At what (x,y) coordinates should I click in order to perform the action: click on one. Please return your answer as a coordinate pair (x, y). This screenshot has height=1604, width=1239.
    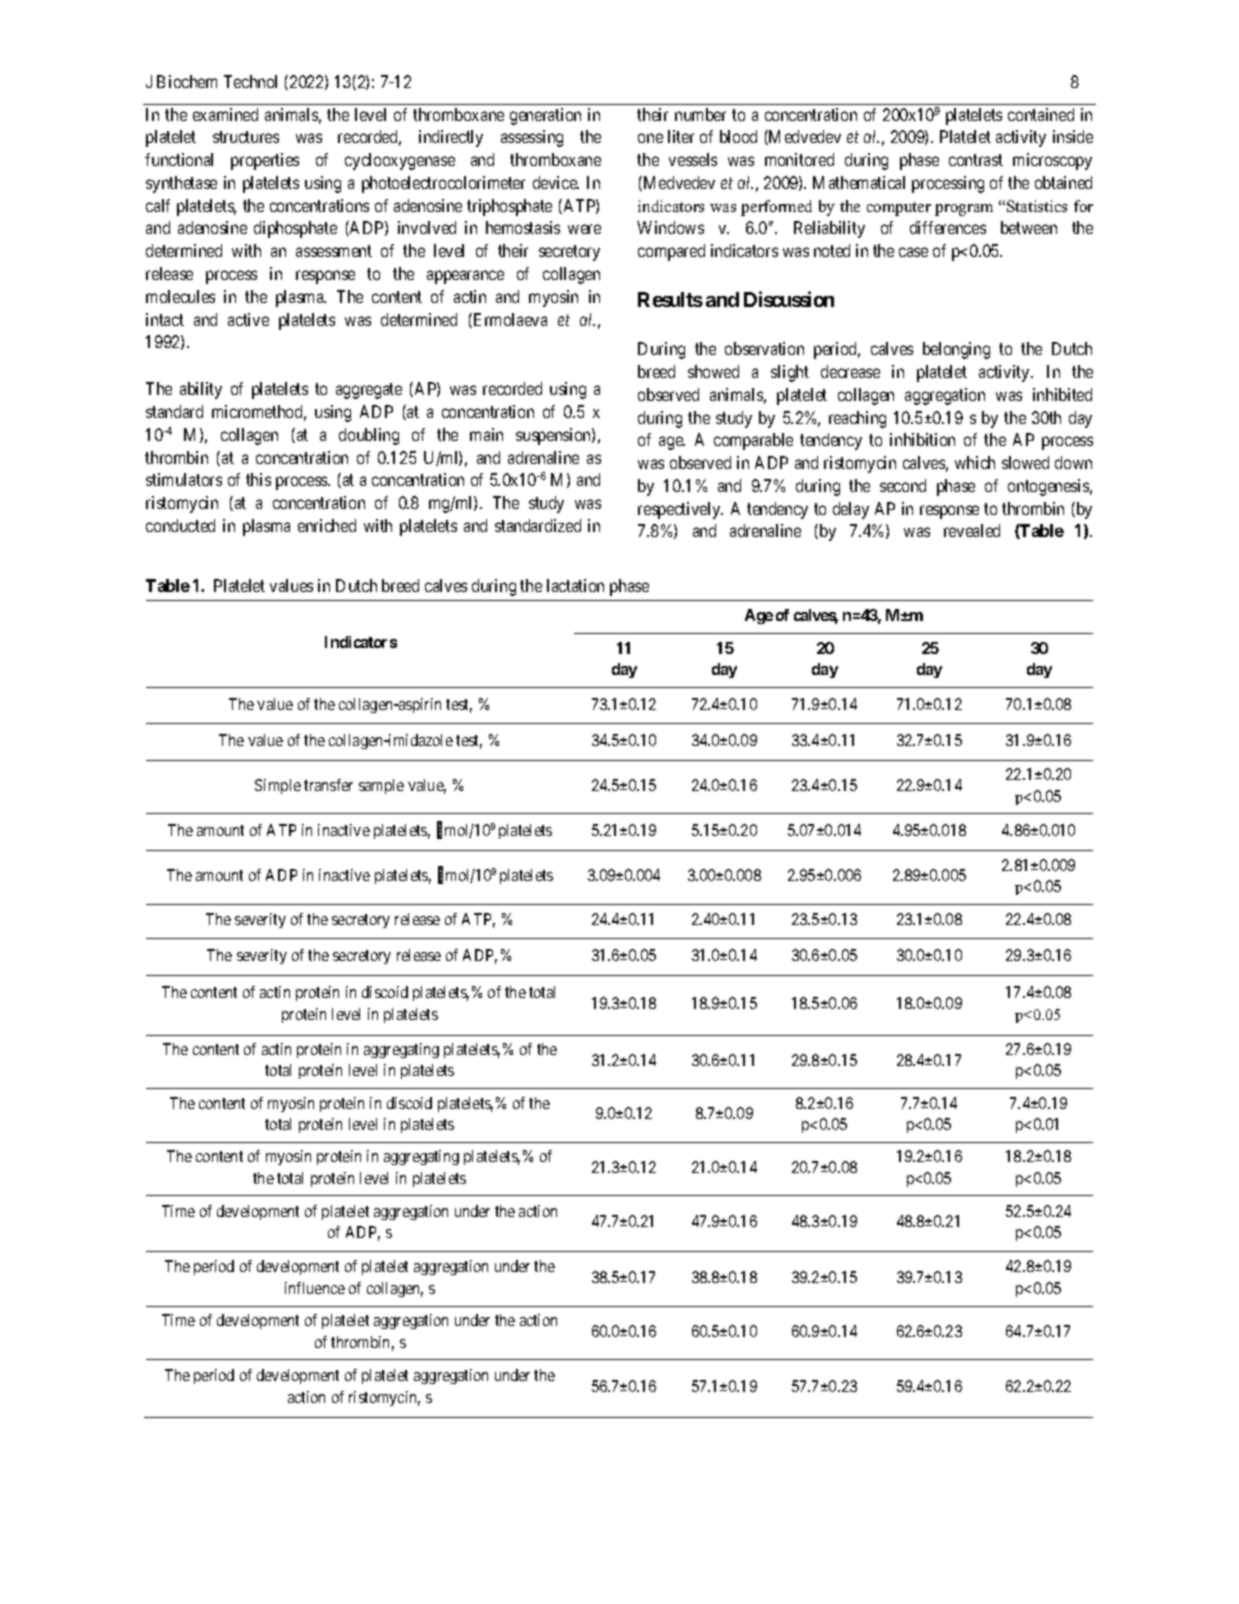
    Looking at the image, I should click on (650, 138).
